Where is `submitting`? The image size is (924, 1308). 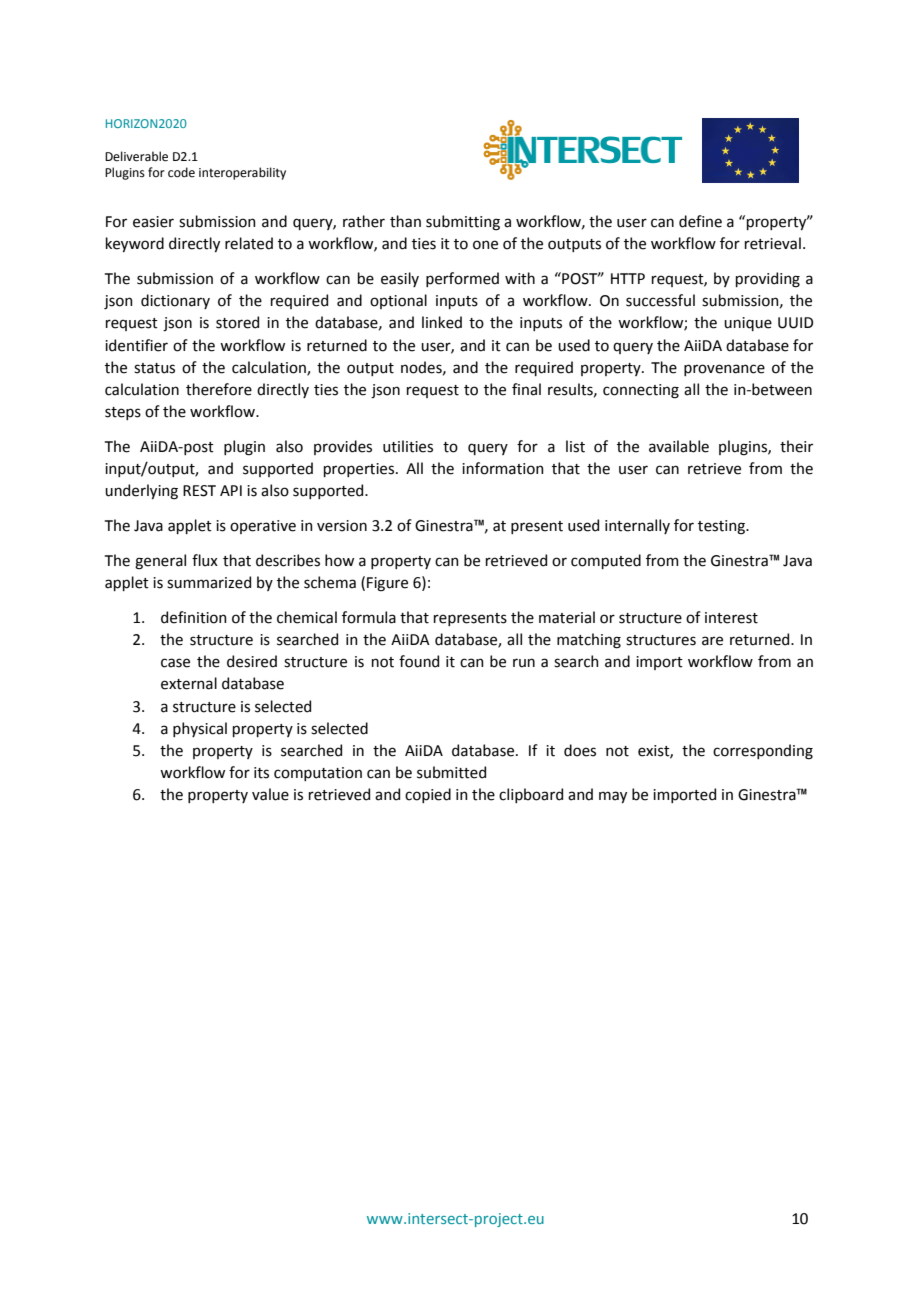 submitting is located at coordinates (463, 223).
